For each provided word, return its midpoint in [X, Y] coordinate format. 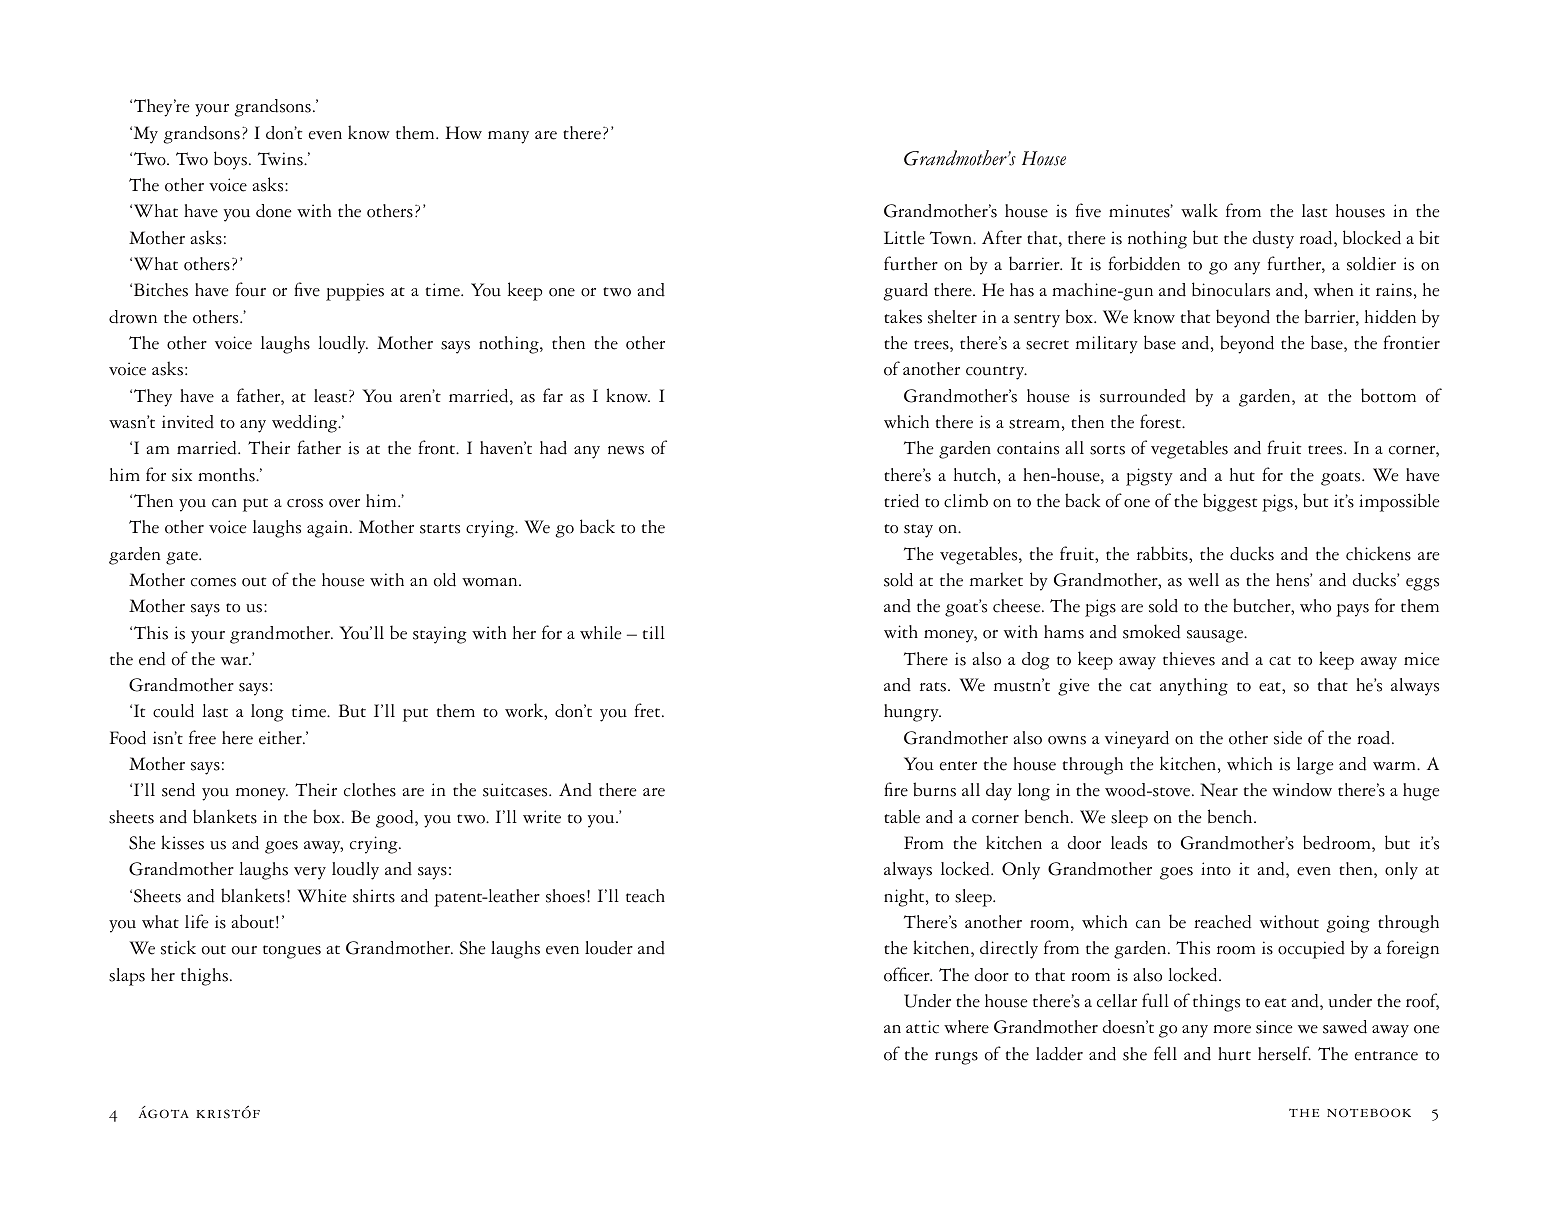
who [1315, 606]
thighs [204, 977]
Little [904, 238]
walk [1199, 210]
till [654, 632]
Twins [281, 159]
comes [213, 582]
